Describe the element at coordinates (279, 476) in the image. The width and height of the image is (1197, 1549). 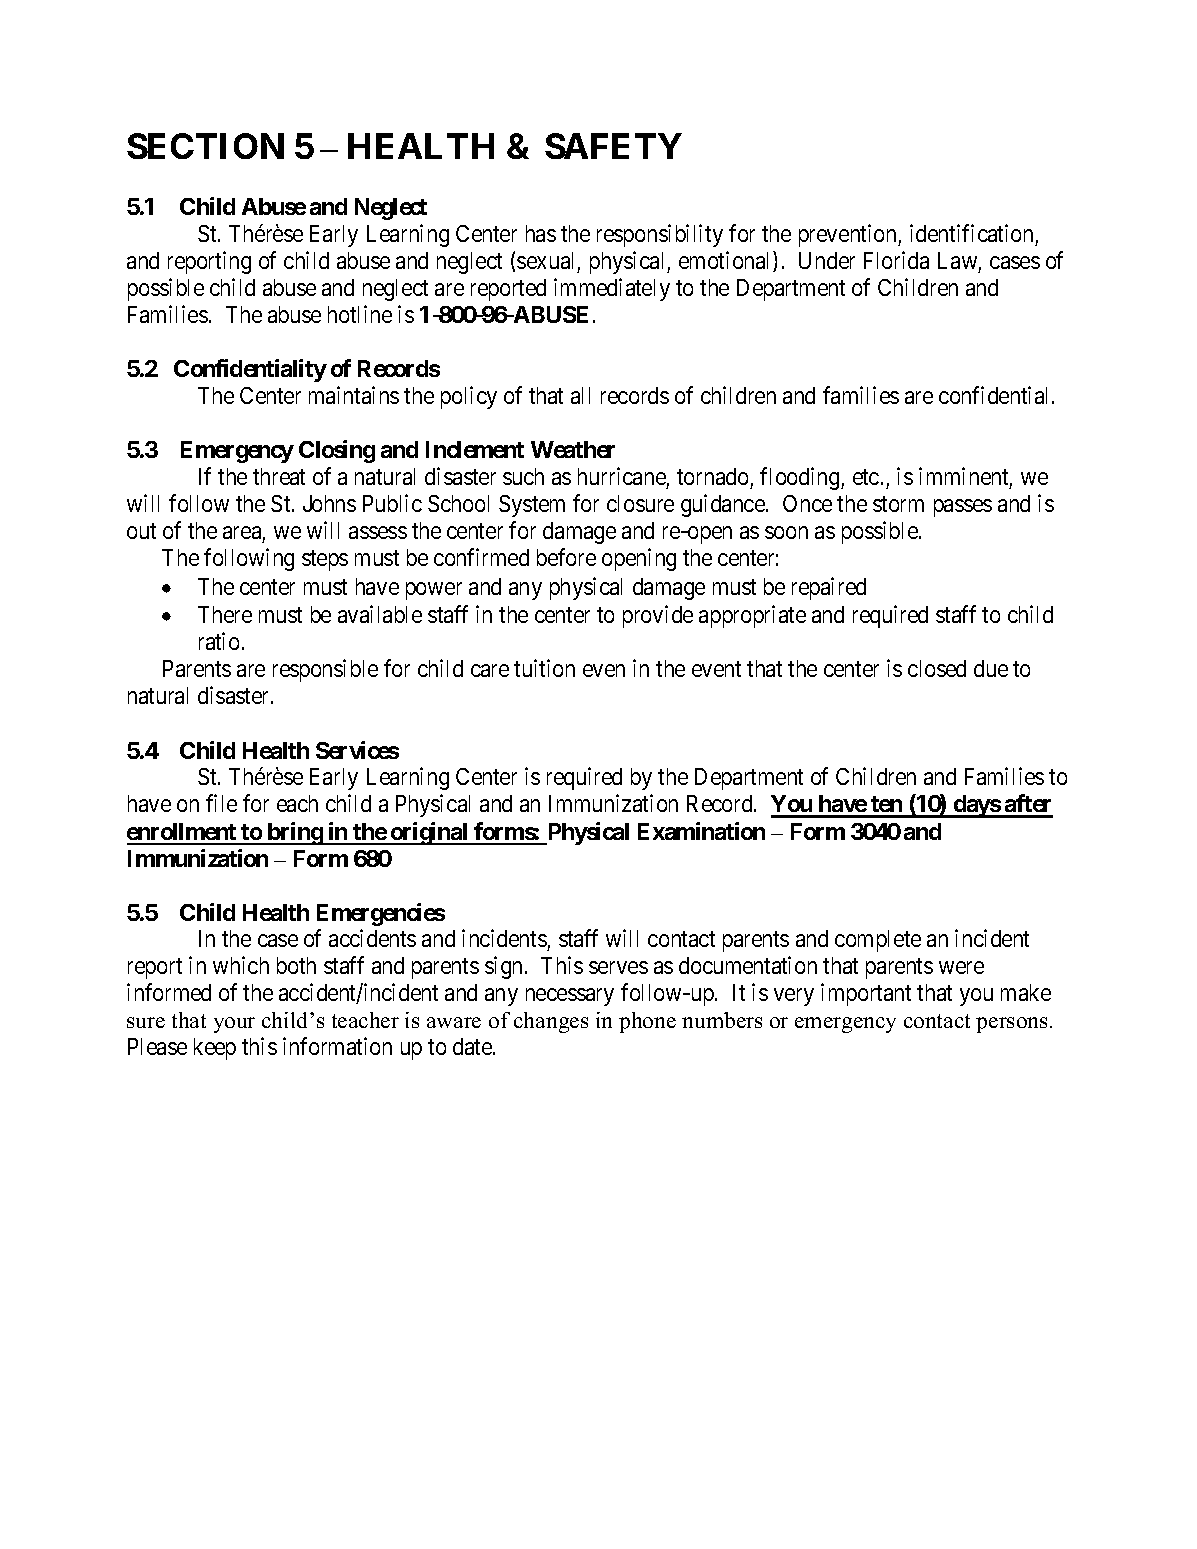
I see `threat` at that location.
